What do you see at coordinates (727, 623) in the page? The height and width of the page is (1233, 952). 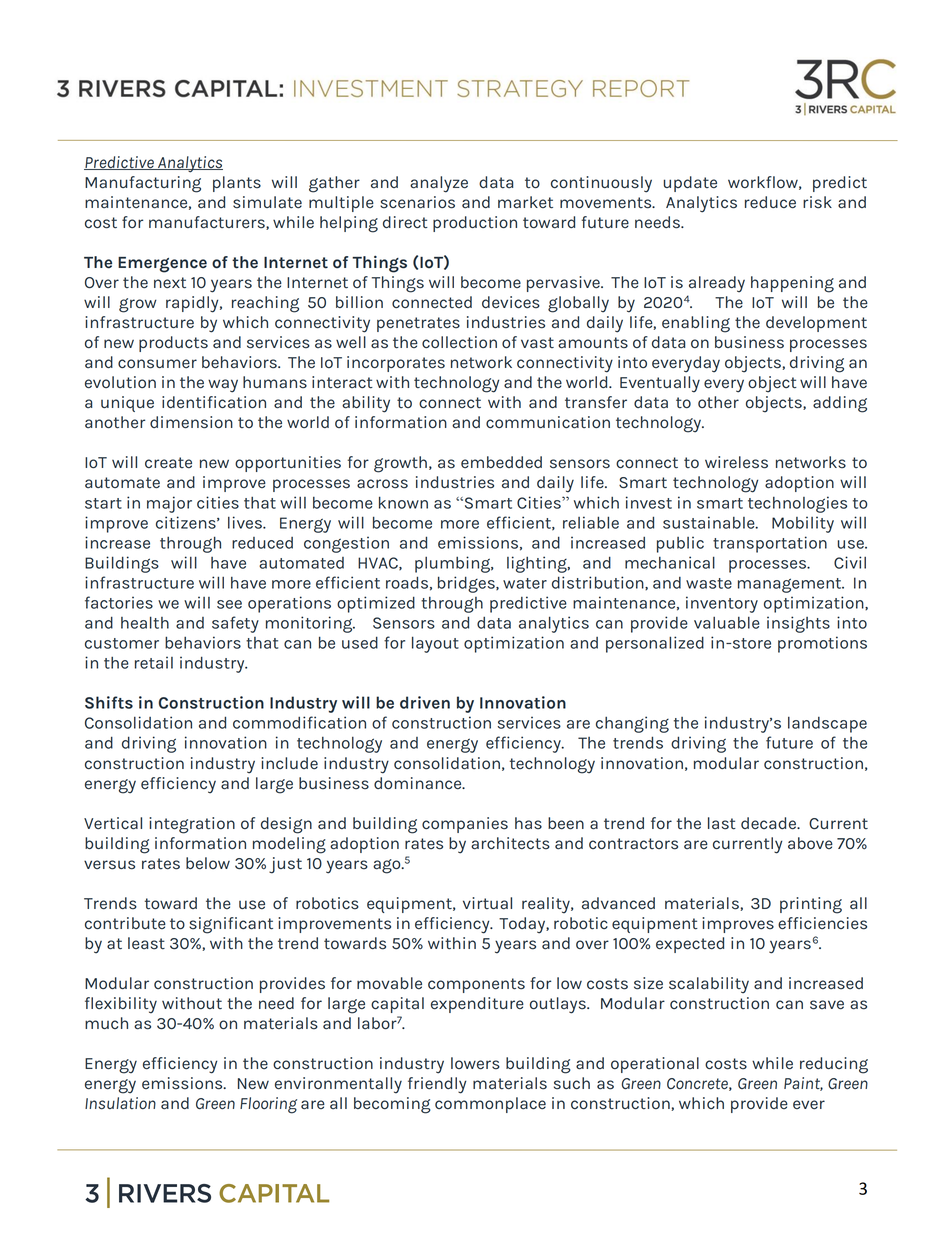 I see `valuable` at bounding box center [727, 623].
